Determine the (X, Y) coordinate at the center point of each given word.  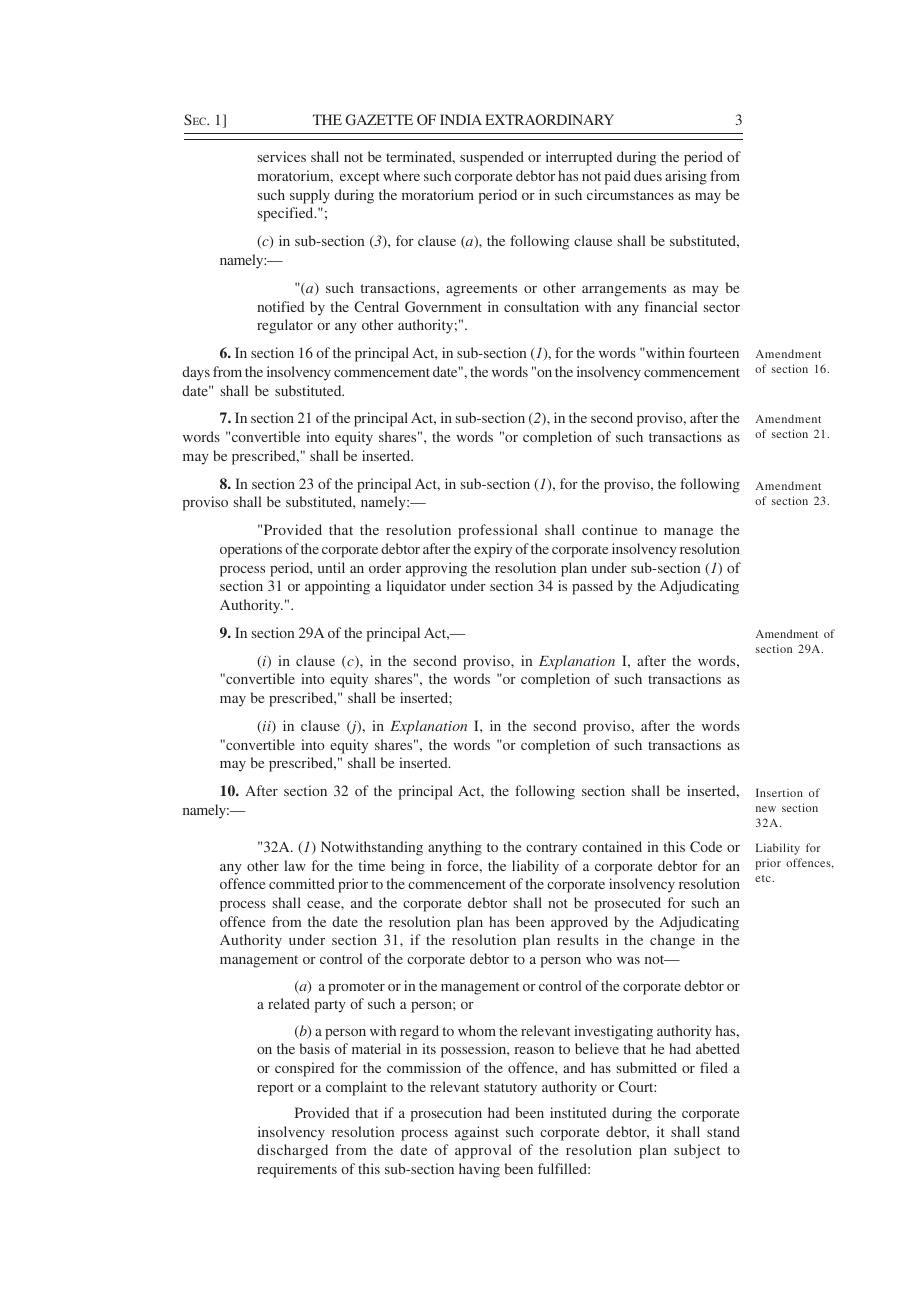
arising (686, 177)
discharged (292, 1151)
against (477, 1133)
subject (697, 1151)
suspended (492, 158)
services (282, 156)
